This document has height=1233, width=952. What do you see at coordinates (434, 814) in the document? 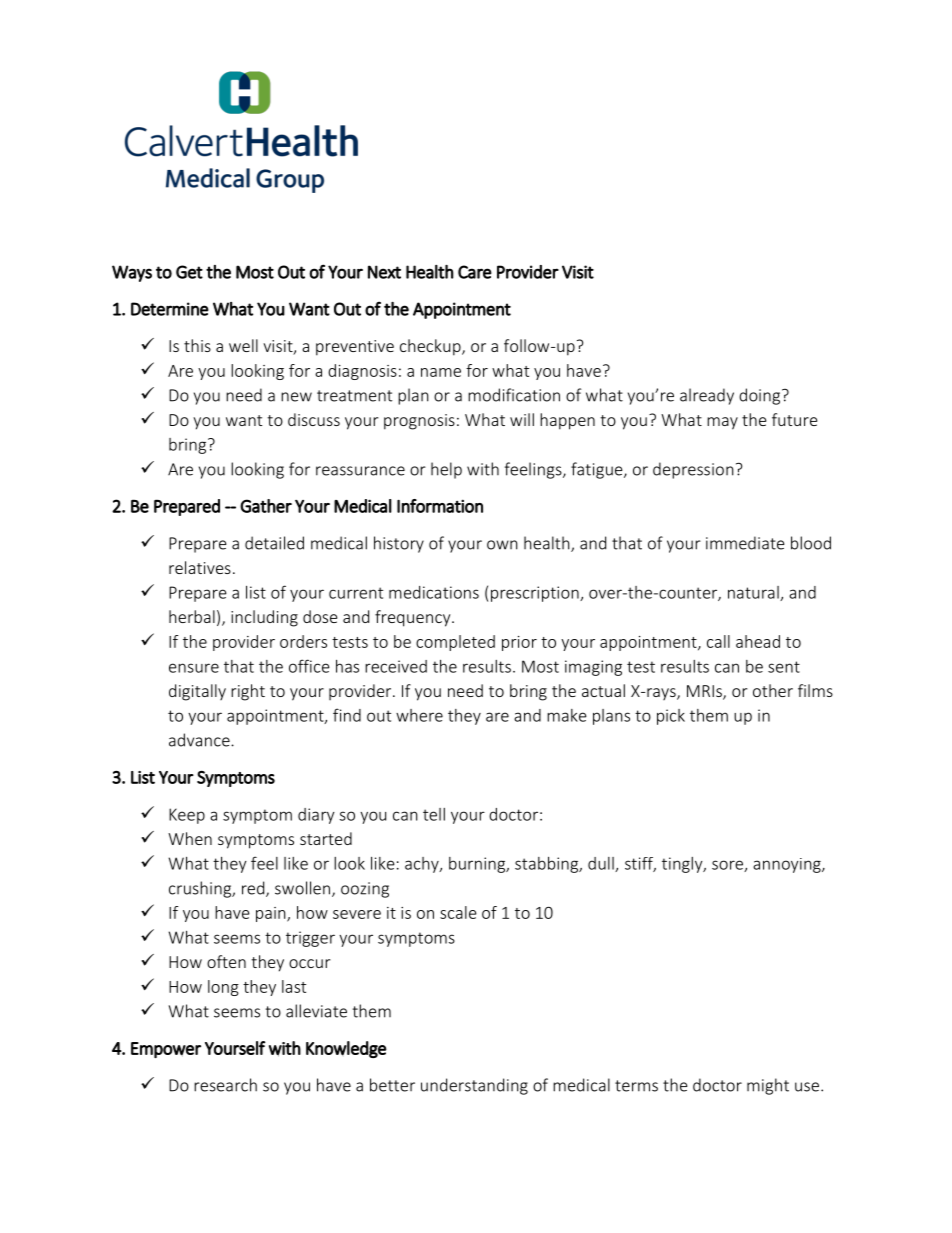
I see `tell` at bounding box center [434, 814].
